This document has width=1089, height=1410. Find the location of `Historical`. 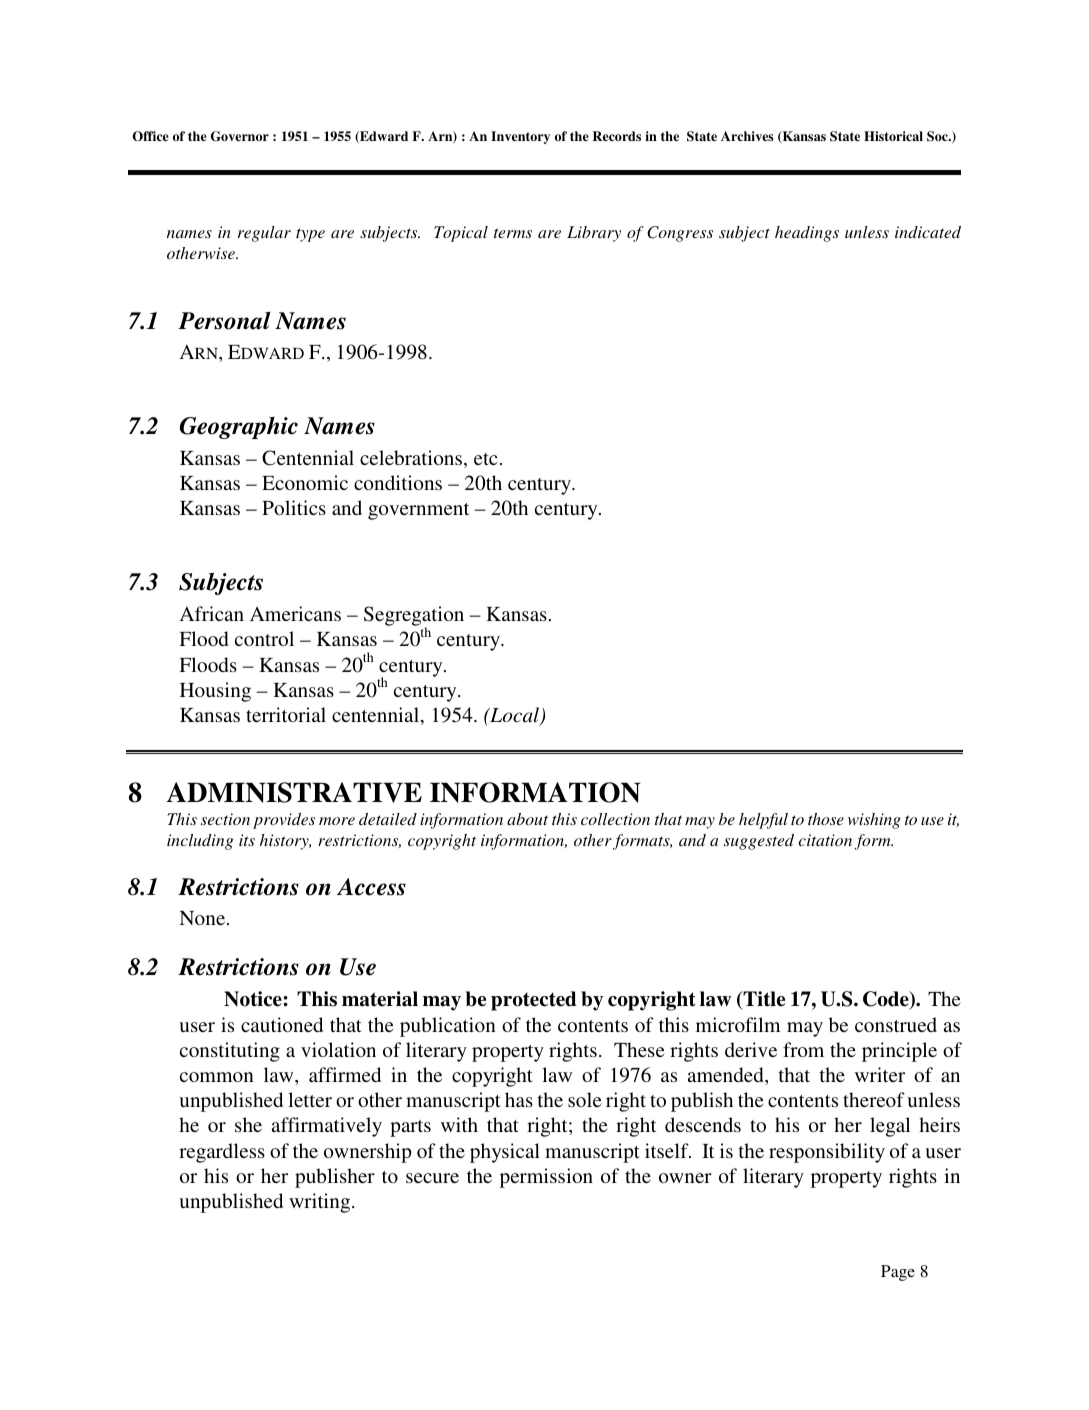

Historical is located at coordinates (893, 136).
